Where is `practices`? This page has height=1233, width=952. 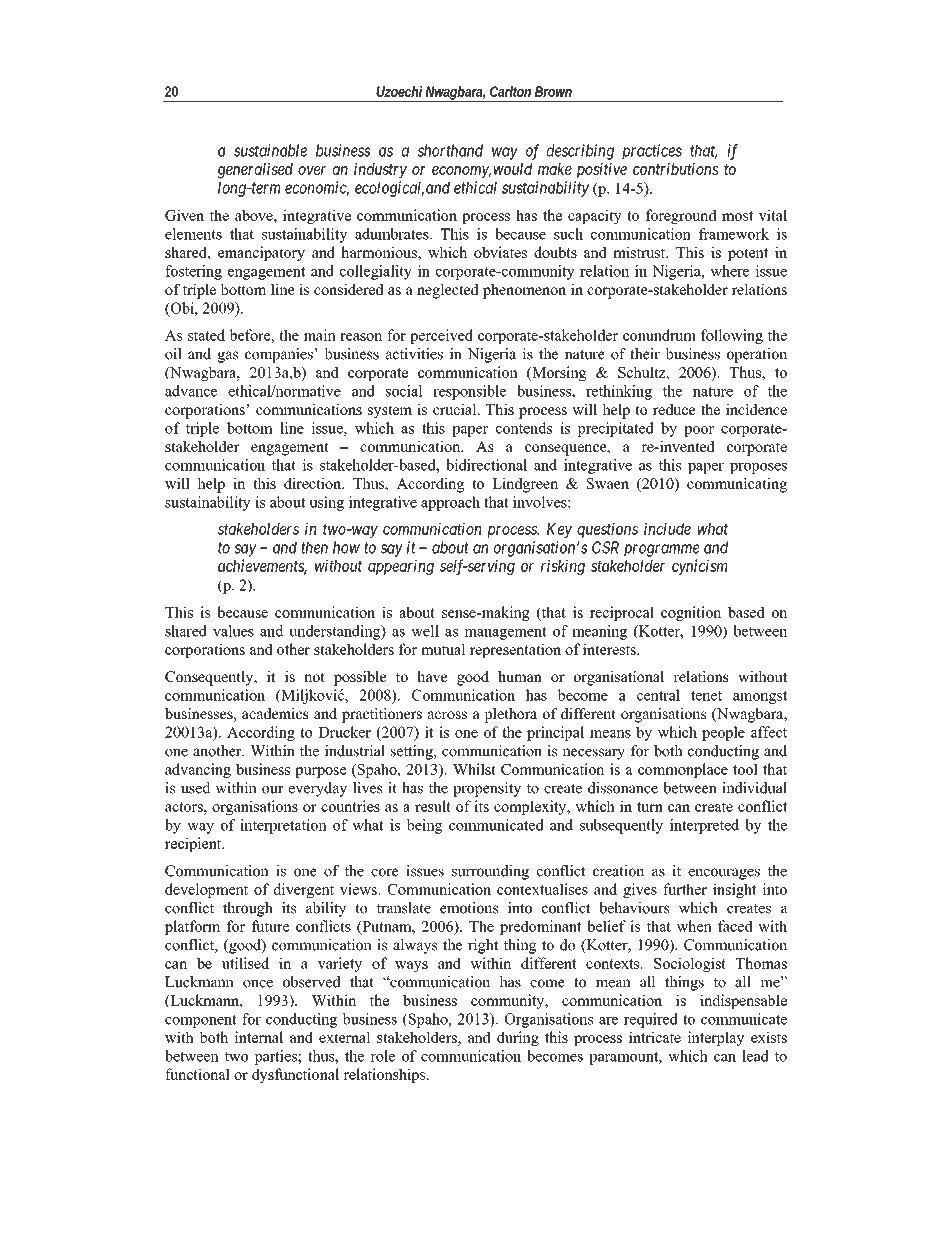
practices is located at coordinates (652, 152).
